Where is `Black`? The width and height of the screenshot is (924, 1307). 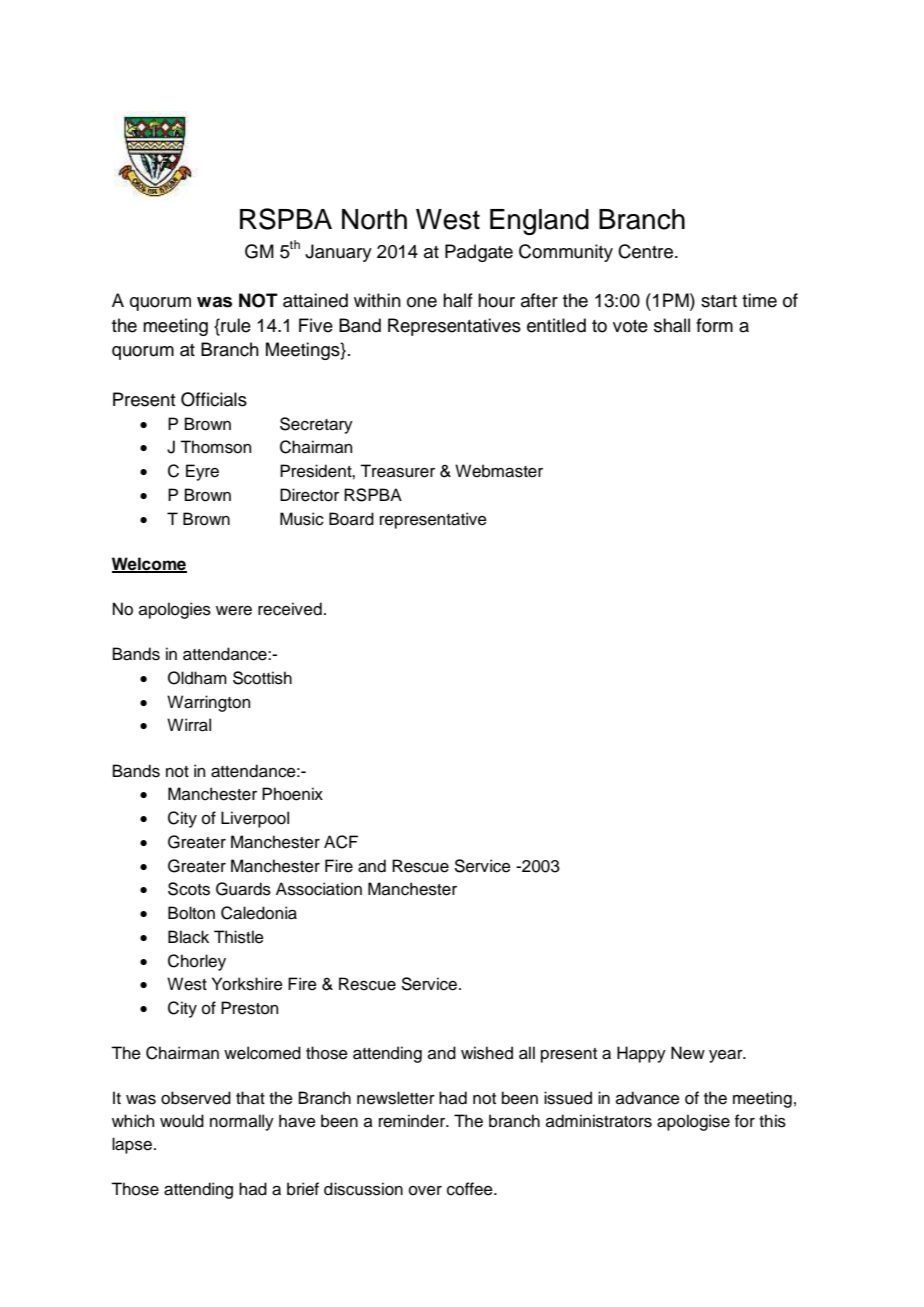
Black is located at coordinates (188, 937).
